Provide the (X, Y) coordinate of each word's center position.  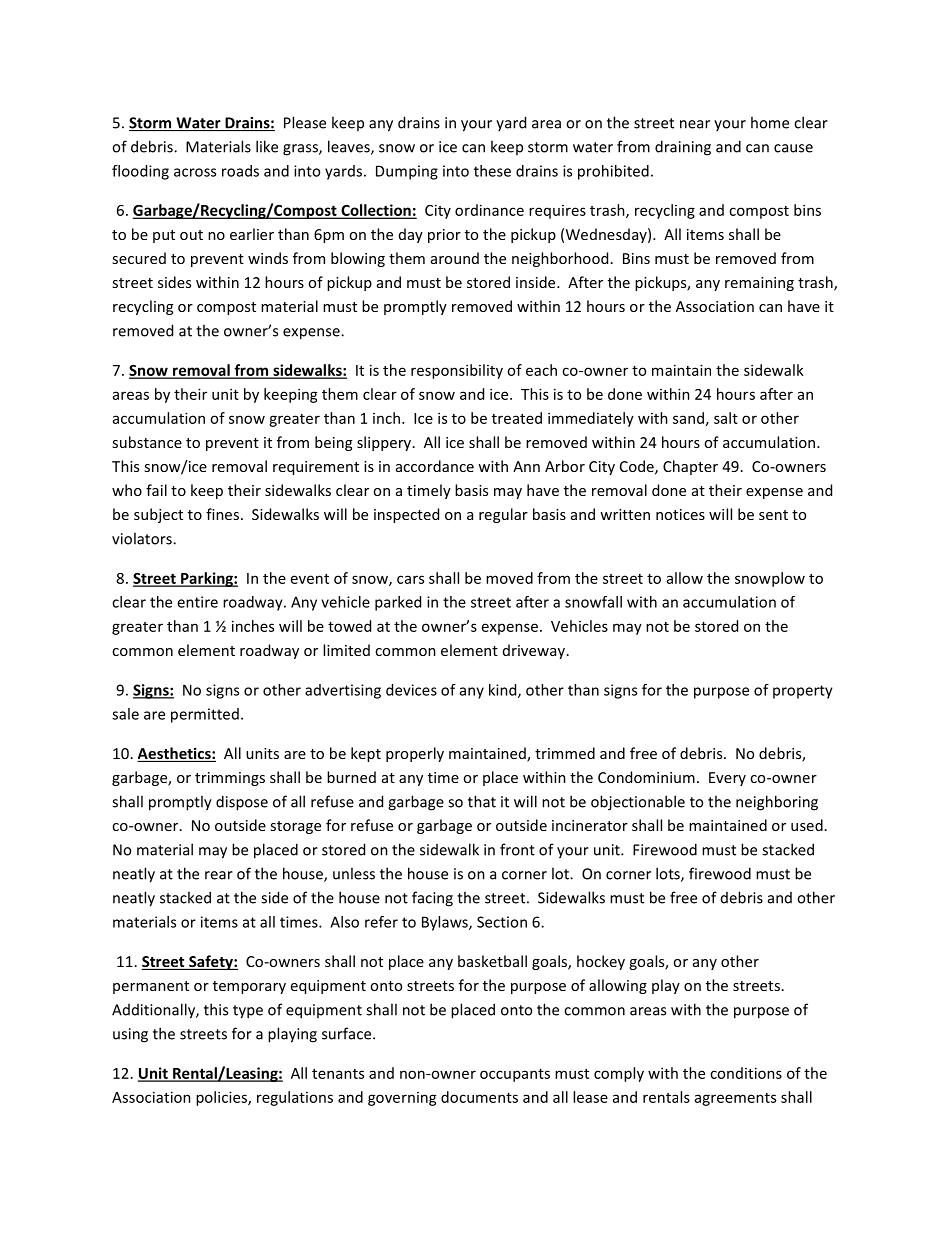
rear (219, 875)
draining (683, 148)
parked (398, 603)
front (517, 849)
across (195, 172)
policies (222, 1098)
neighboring (777, 803)
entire (197, 602)
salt (726, 418)
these (492, 171)
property (803, 692)
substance (147, 442)
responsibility (457, 371)
